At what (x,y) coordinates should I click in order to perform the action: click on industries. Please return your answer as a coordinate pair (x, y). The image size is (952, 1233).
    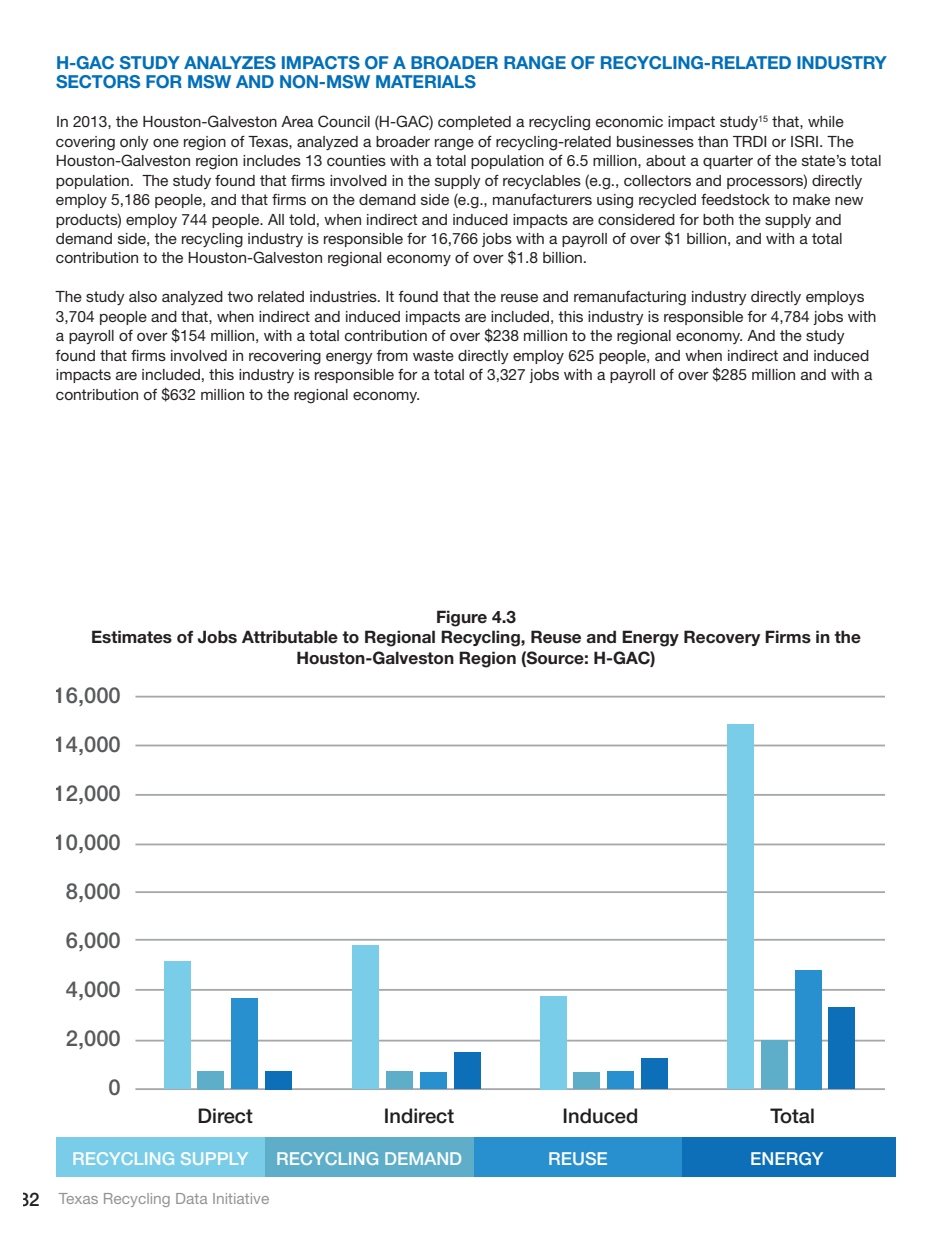
    Looking at the image, I should click on (344, 296).
